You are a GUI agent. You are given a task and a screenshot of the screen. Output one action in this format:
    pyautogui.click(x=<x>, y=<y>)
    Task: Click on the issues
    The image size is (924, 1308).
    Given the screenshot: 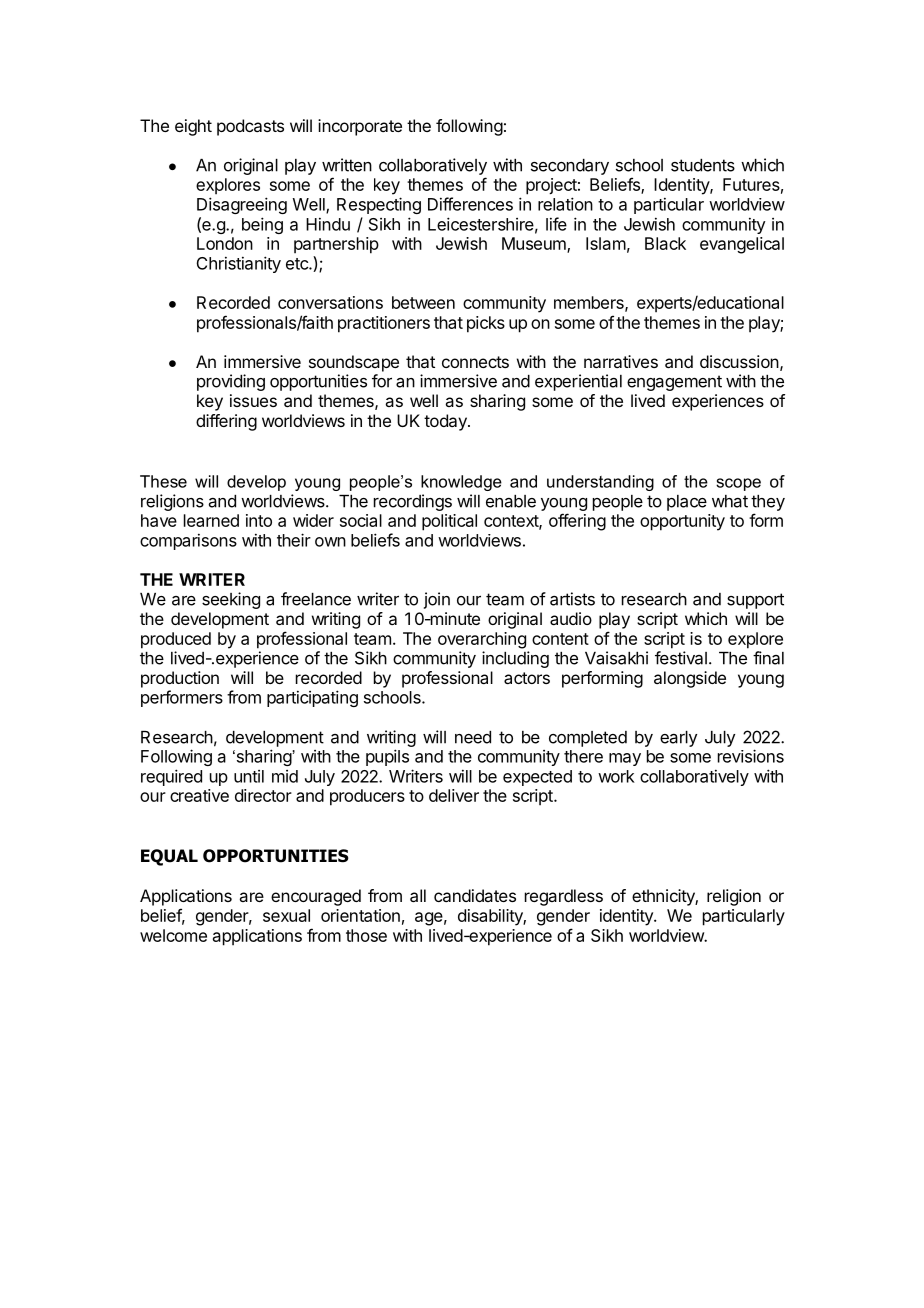 What is the action you would take?
    pyautogui.click(x=253, y=400)
